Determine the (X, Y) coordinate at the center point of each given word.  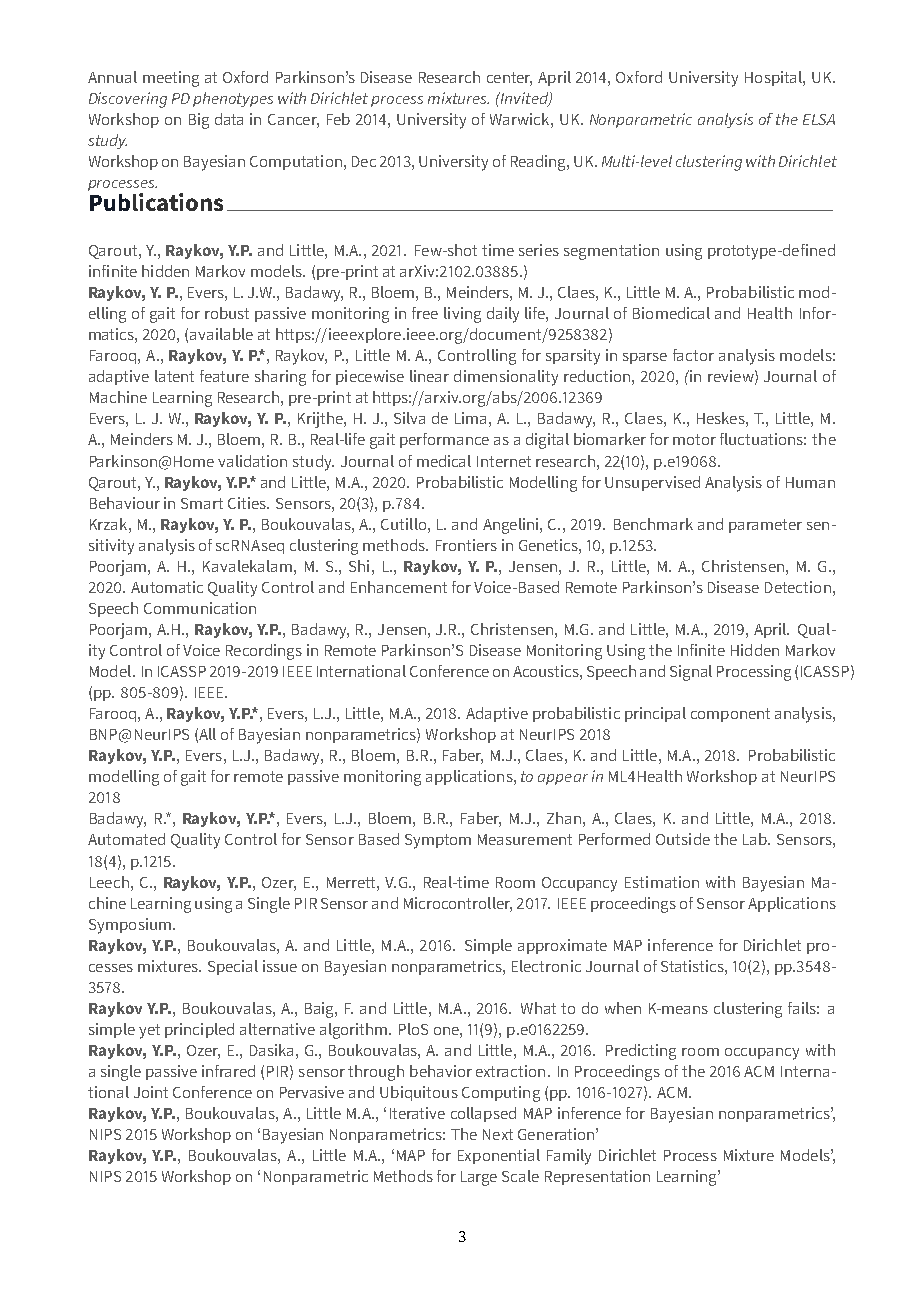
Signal (691, 673)
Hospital (774, 78)
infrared (228, 1071)
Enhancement (399, 587)
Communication (200, 608)
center (509, 79)
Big (199, 121)
